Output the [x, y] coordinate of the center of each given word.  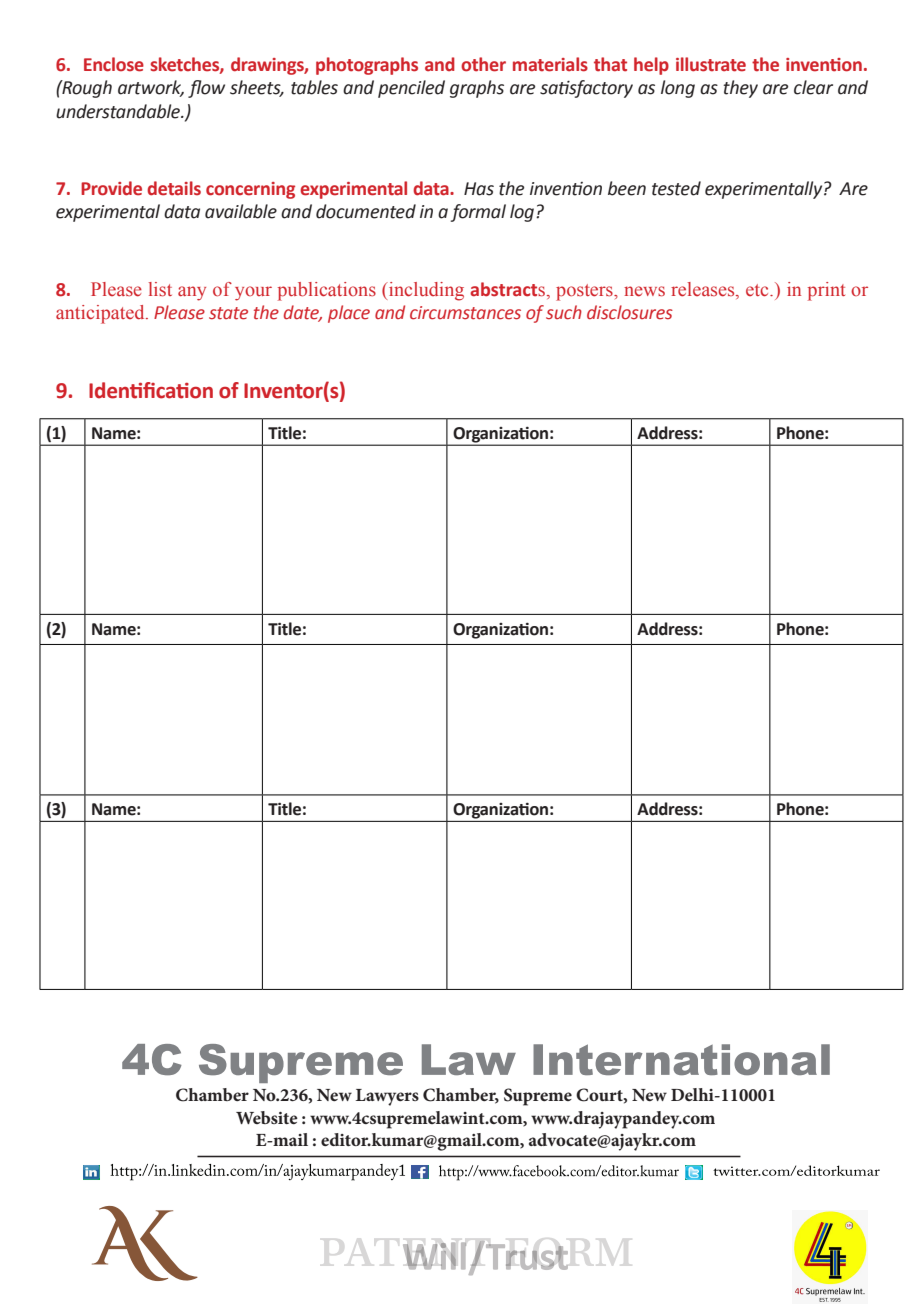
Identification [151, 390]
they [740, 89]
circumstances [465, 313]
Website [267, 1117]
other [483, 64]
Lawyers [387, 1097]
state [228, 313]
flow [206, 89]
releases [704, 290]
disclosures [630, 312]
